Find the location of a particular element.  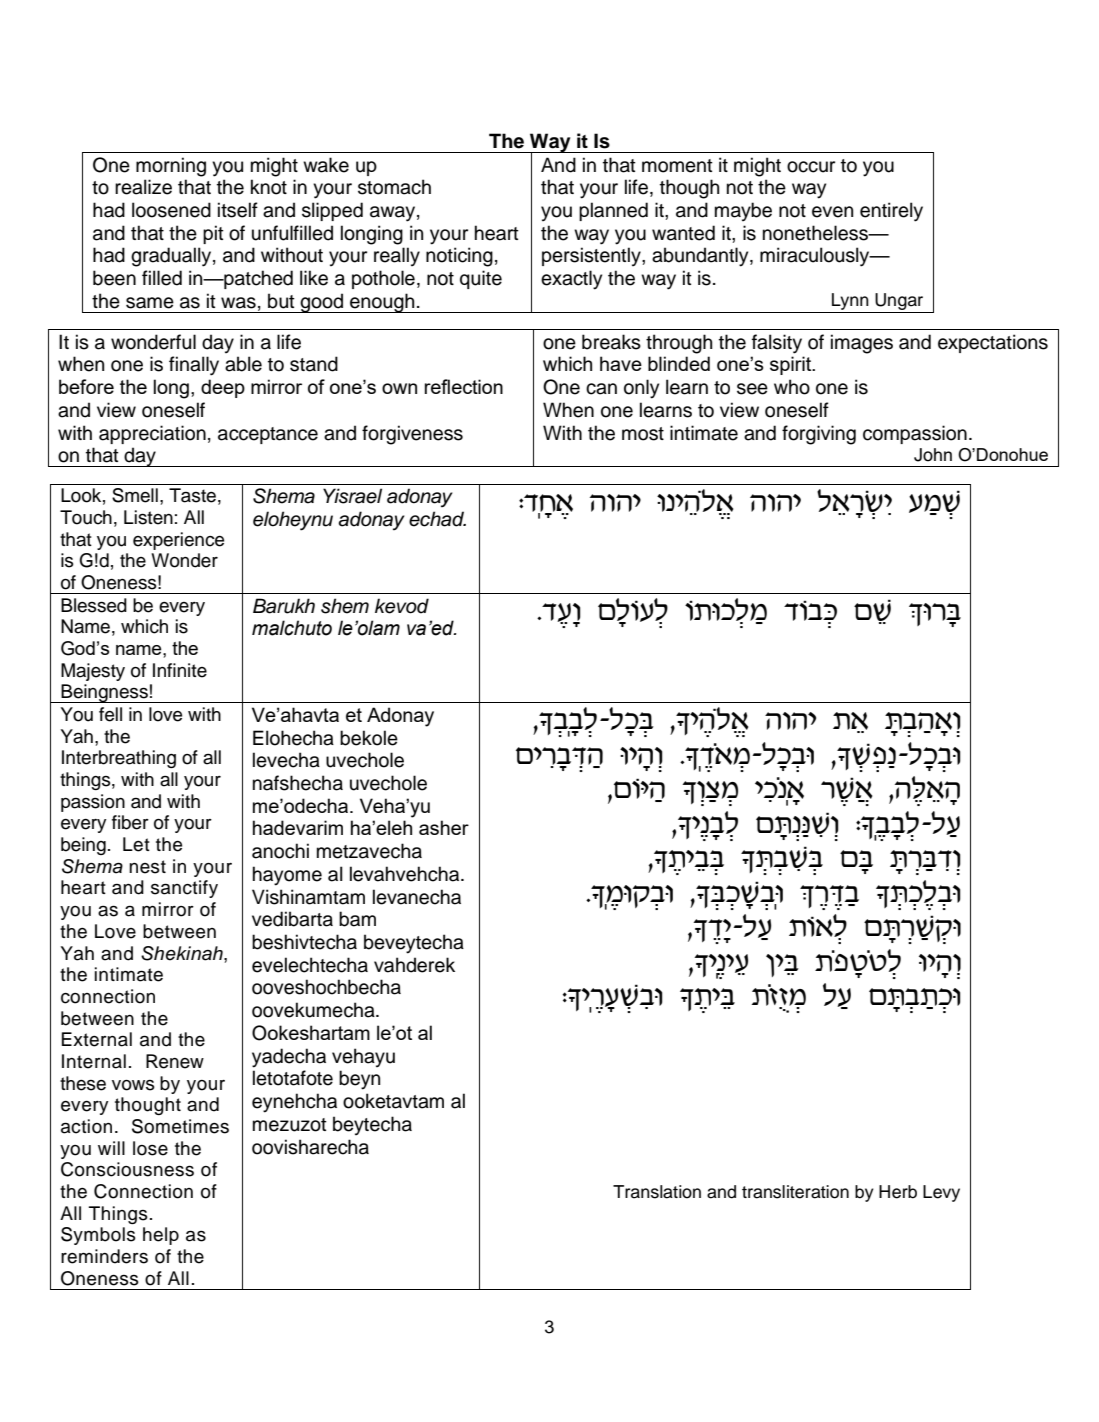

most is located at coordinates (643, 434).
